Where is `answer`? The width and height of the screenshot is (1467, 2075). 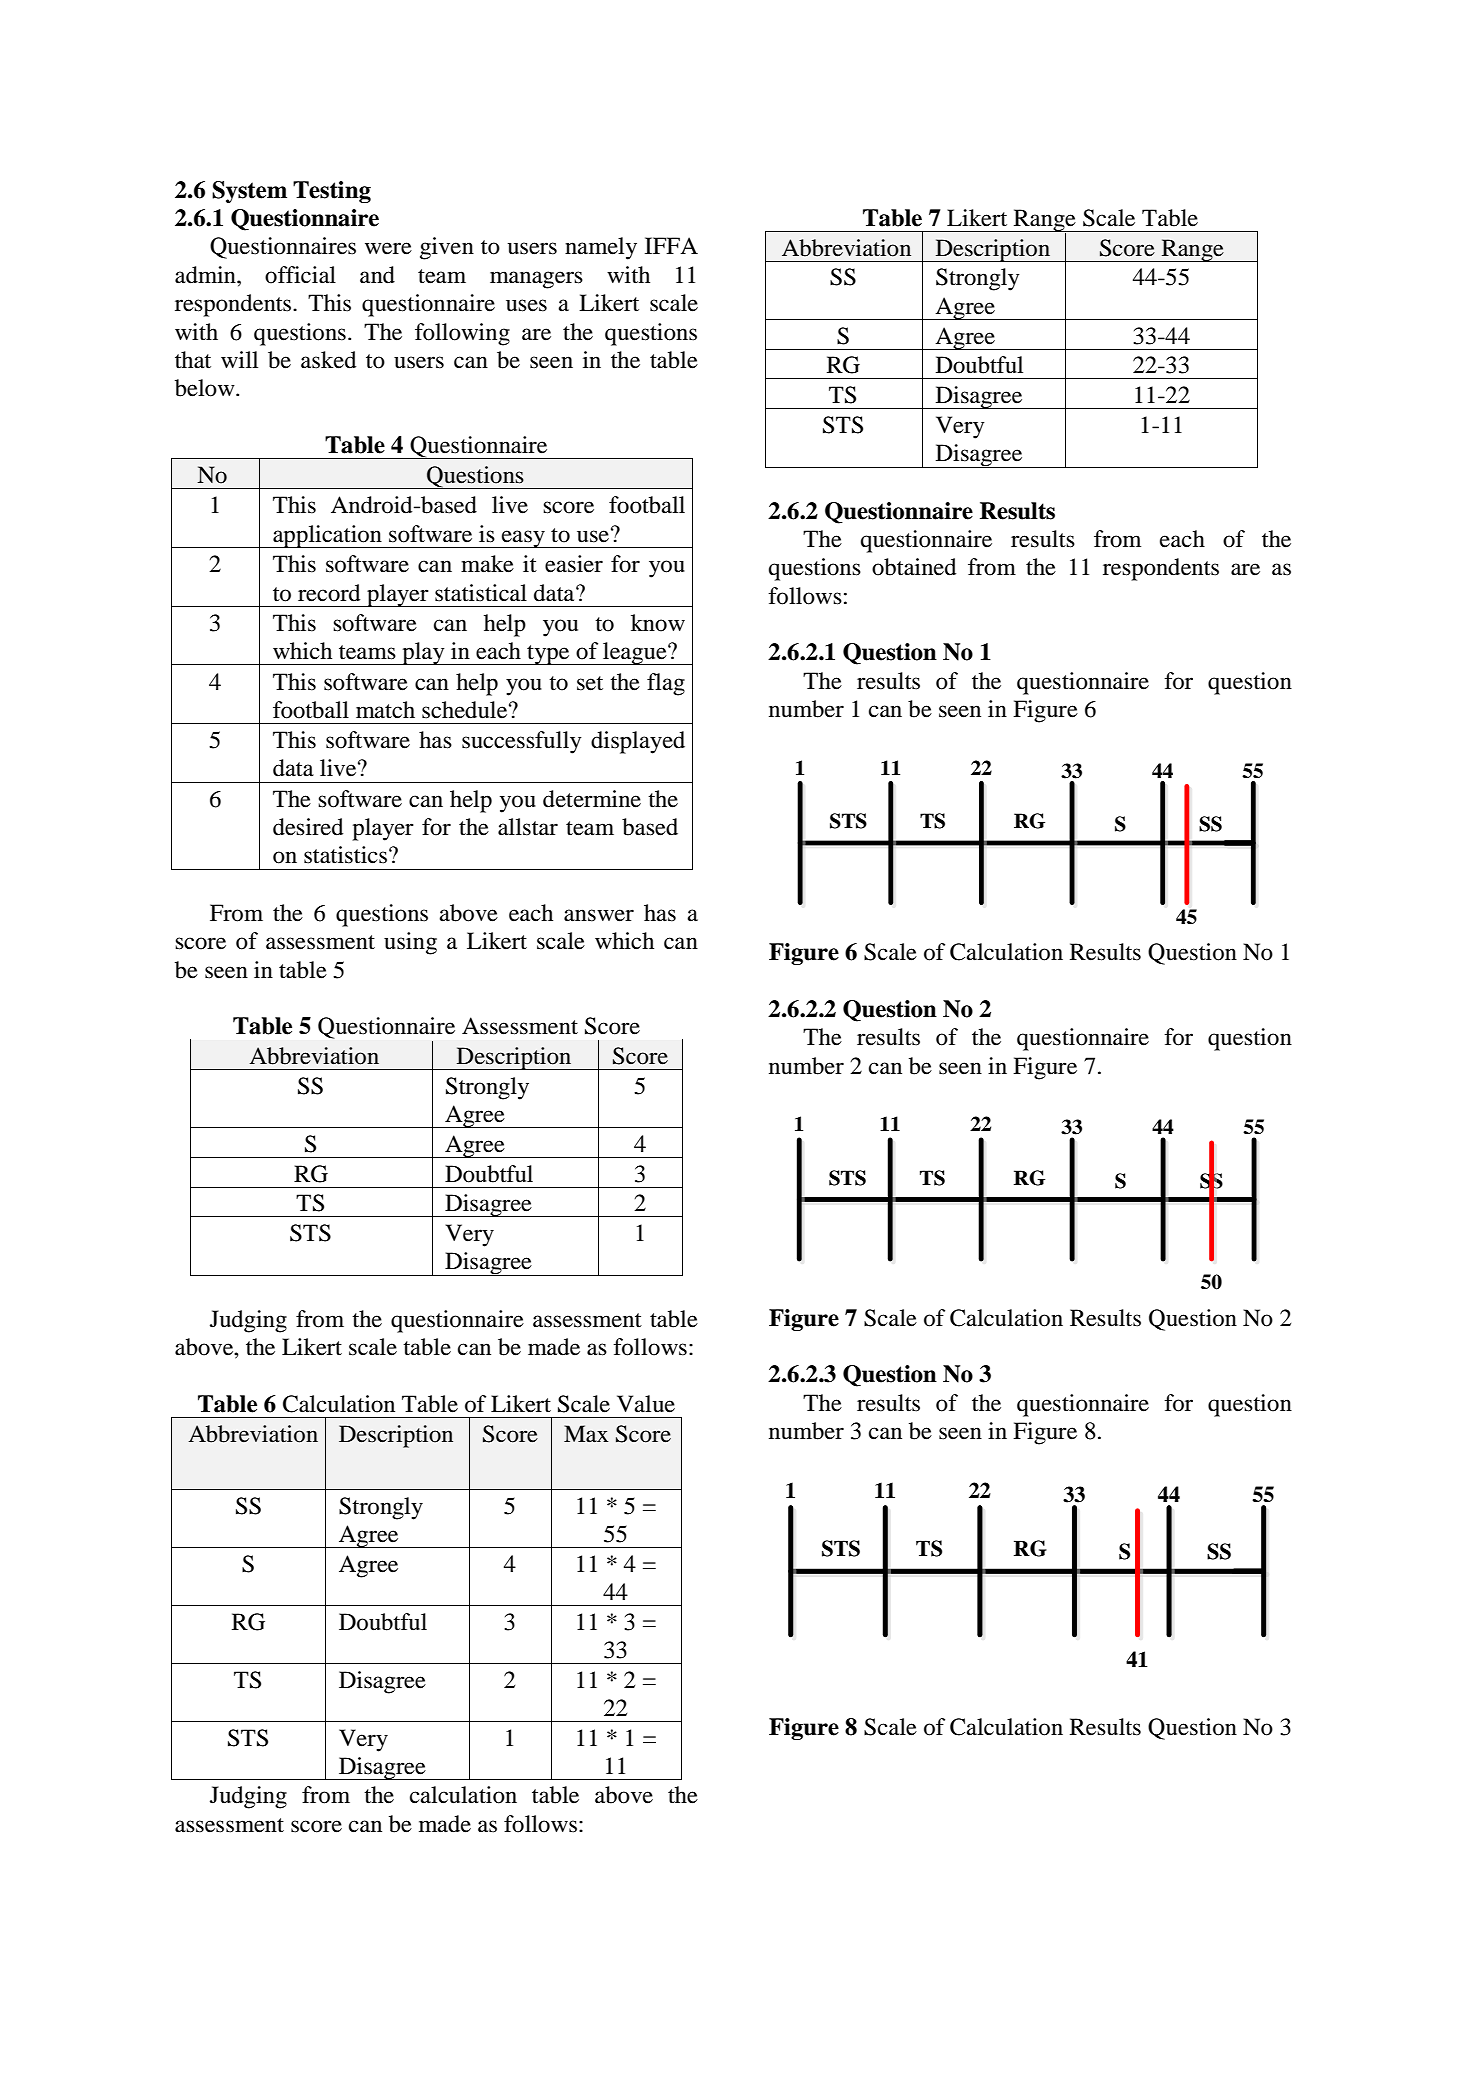 answer is located at coordinates (599, 915).
